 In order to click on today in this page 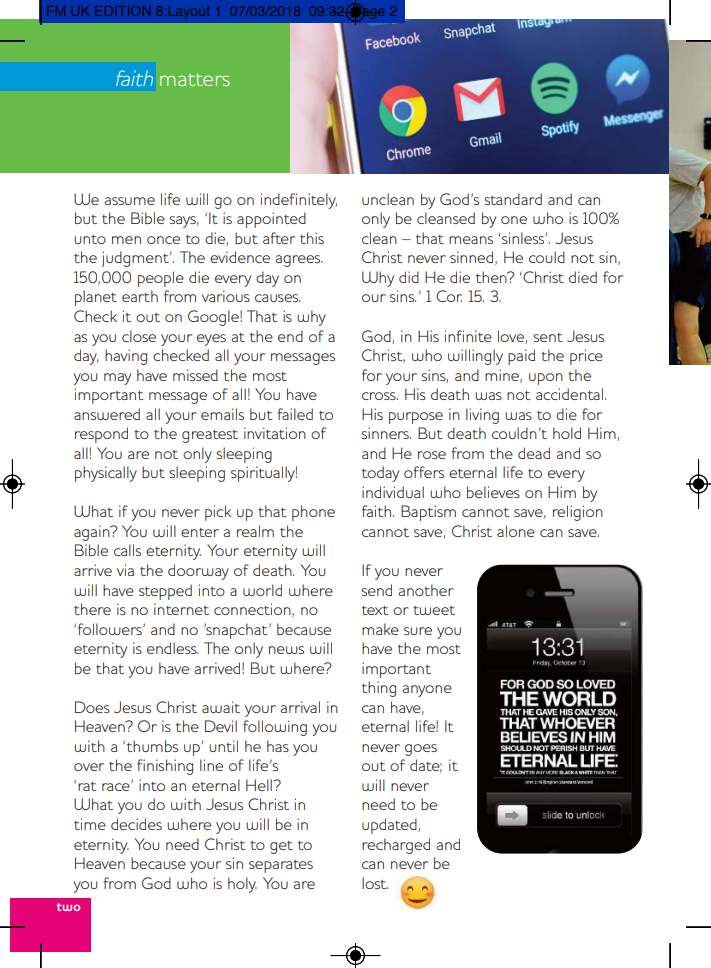, I will do `click(380, 474)`.
